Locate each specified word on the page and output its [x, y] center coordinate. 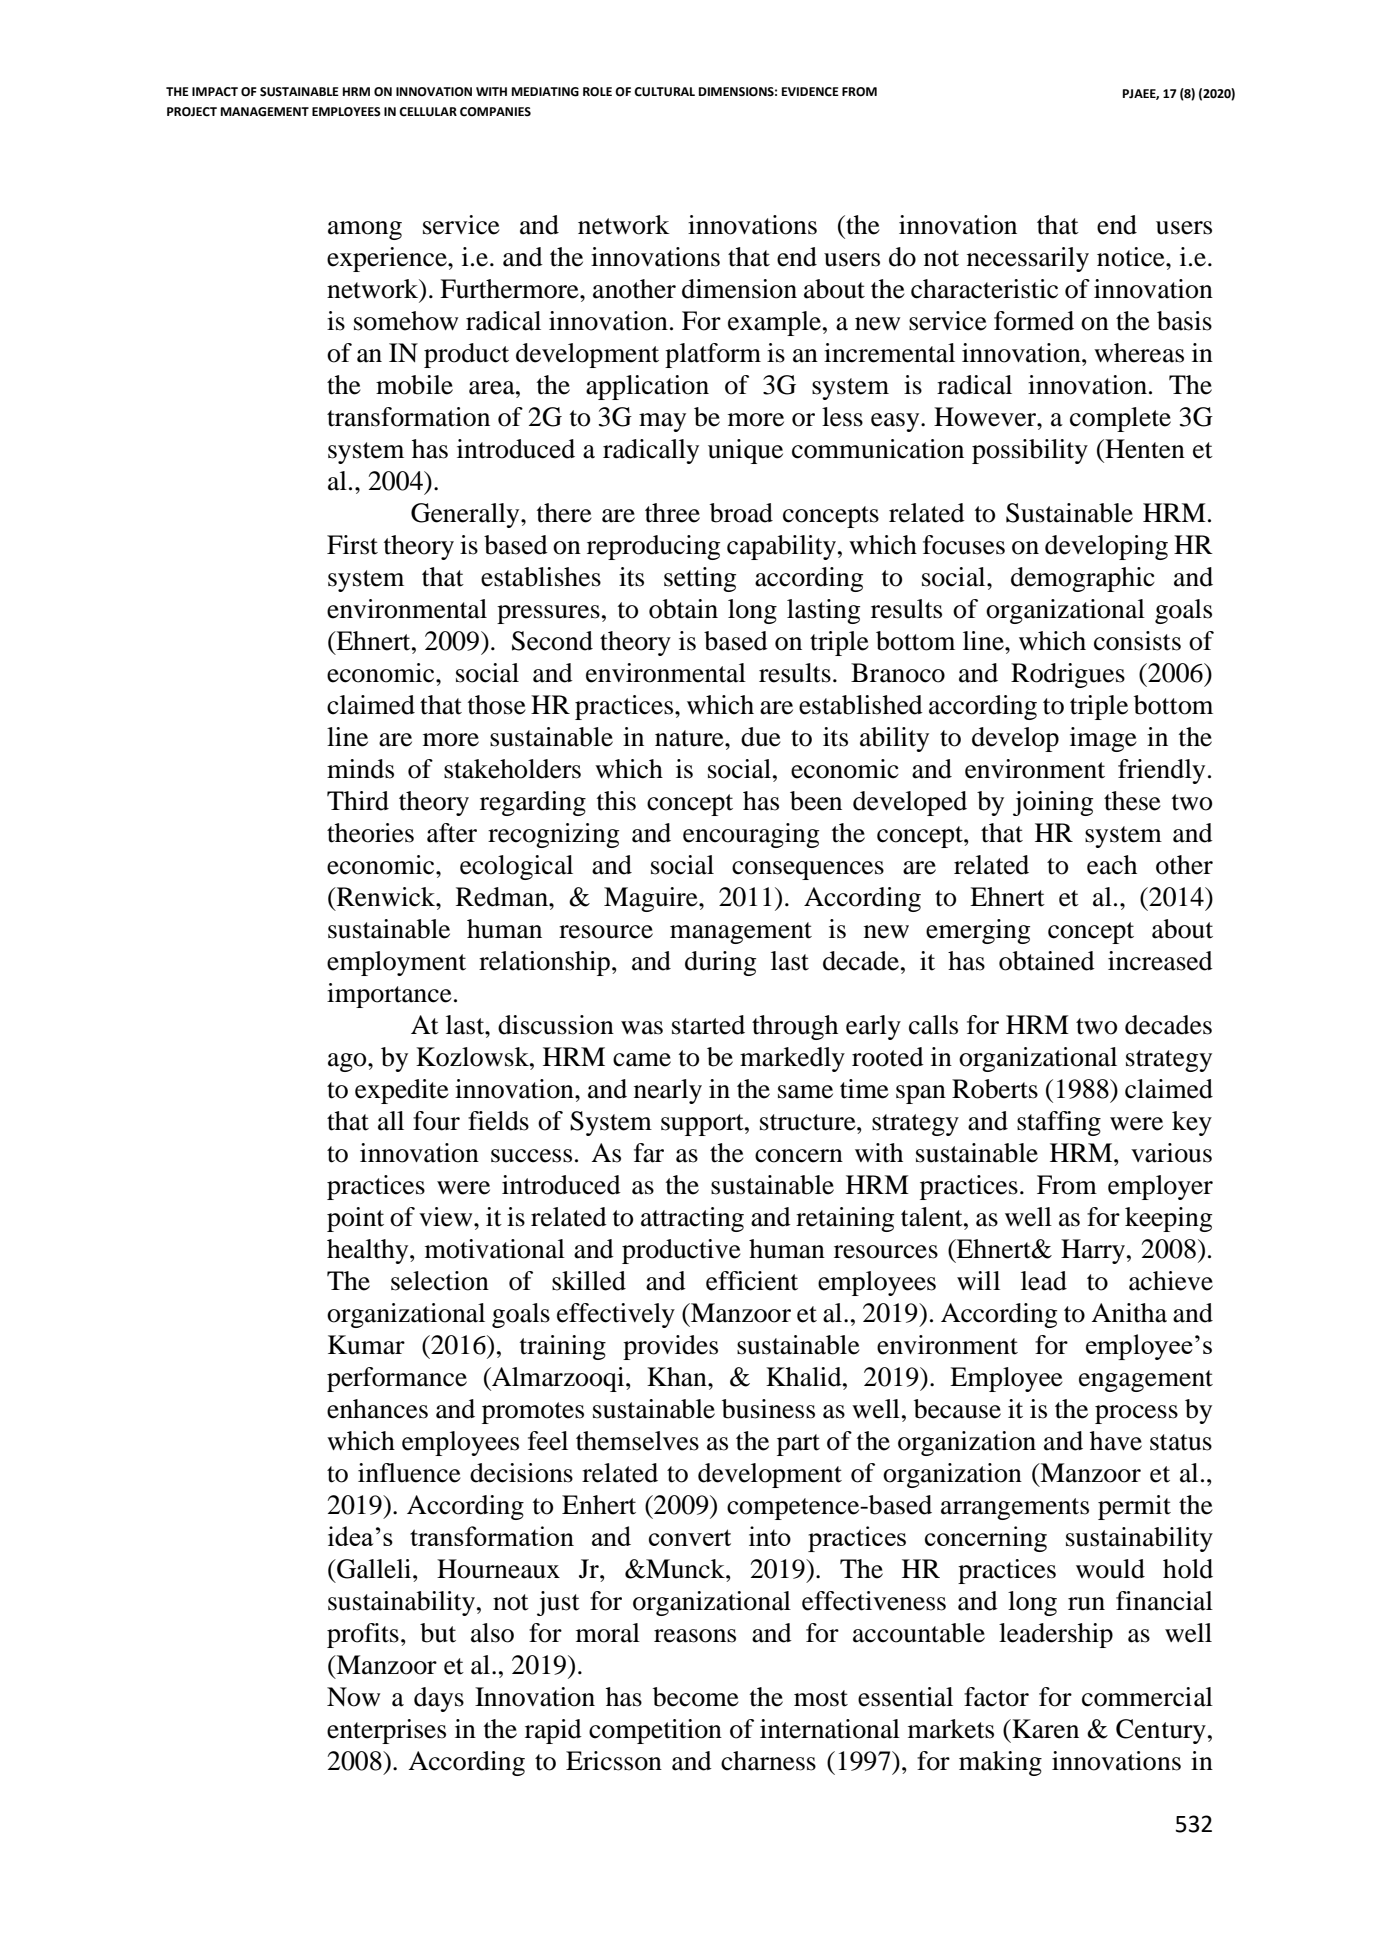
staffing [1059, 1123]
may [662, 422]
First [352, 545]
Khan [678, 1377]
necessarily [1028, 259]
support [703, 1125]
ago [348, 1062]
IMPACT [215, 92]
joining [1053, 803]
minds [360, 769]
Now [353, 1697]
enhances [377, 1409]
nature [690, 738]
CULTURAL [664, 92]
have [1116, 1441]
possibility [1030, 451]
